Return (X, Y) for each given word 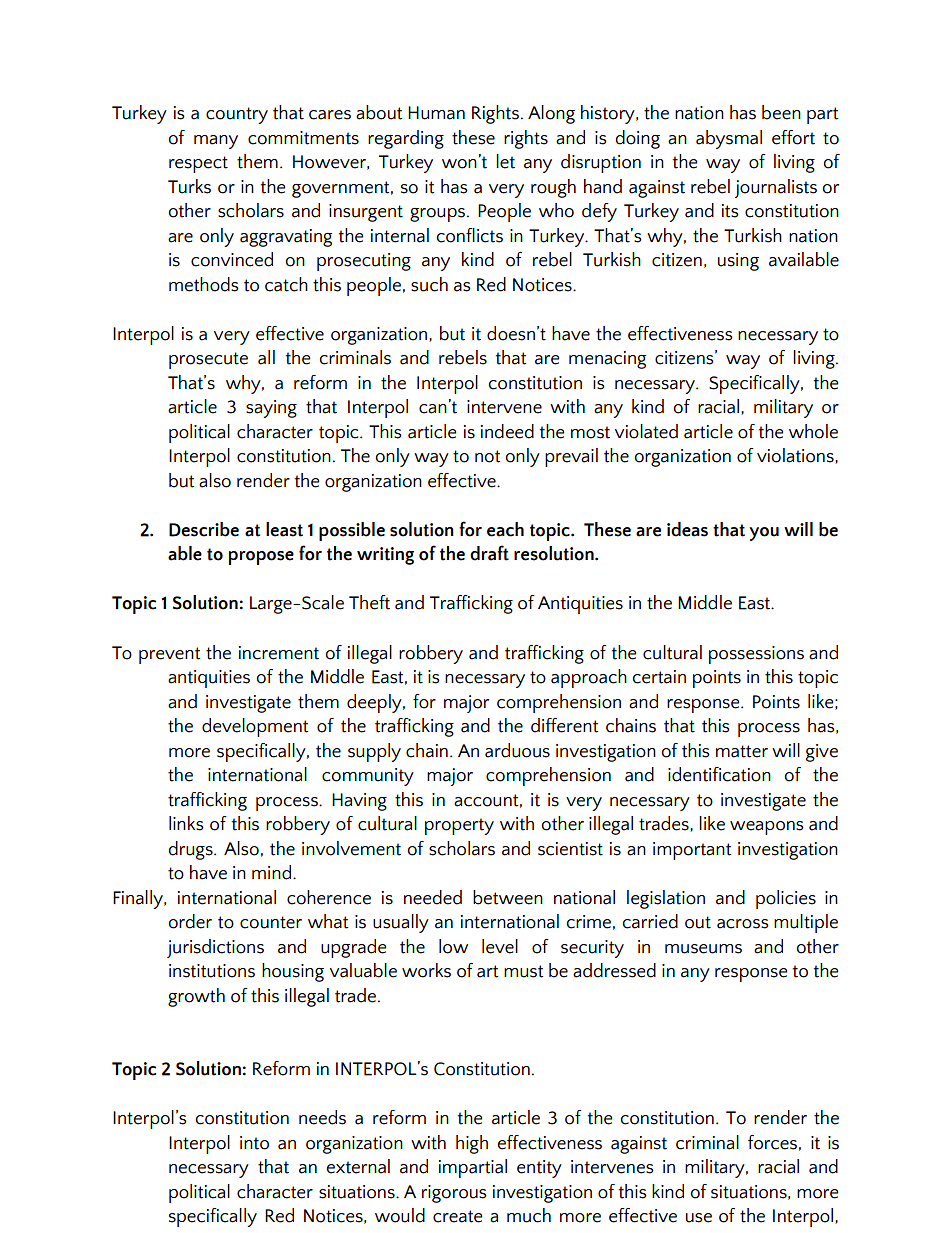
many (216, 142)
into (254, 1143)
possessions (756, 655)
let (505, 161)
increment (279, 653)
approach (589, 678)
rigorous (454, 1194)
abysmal (729, 139)
